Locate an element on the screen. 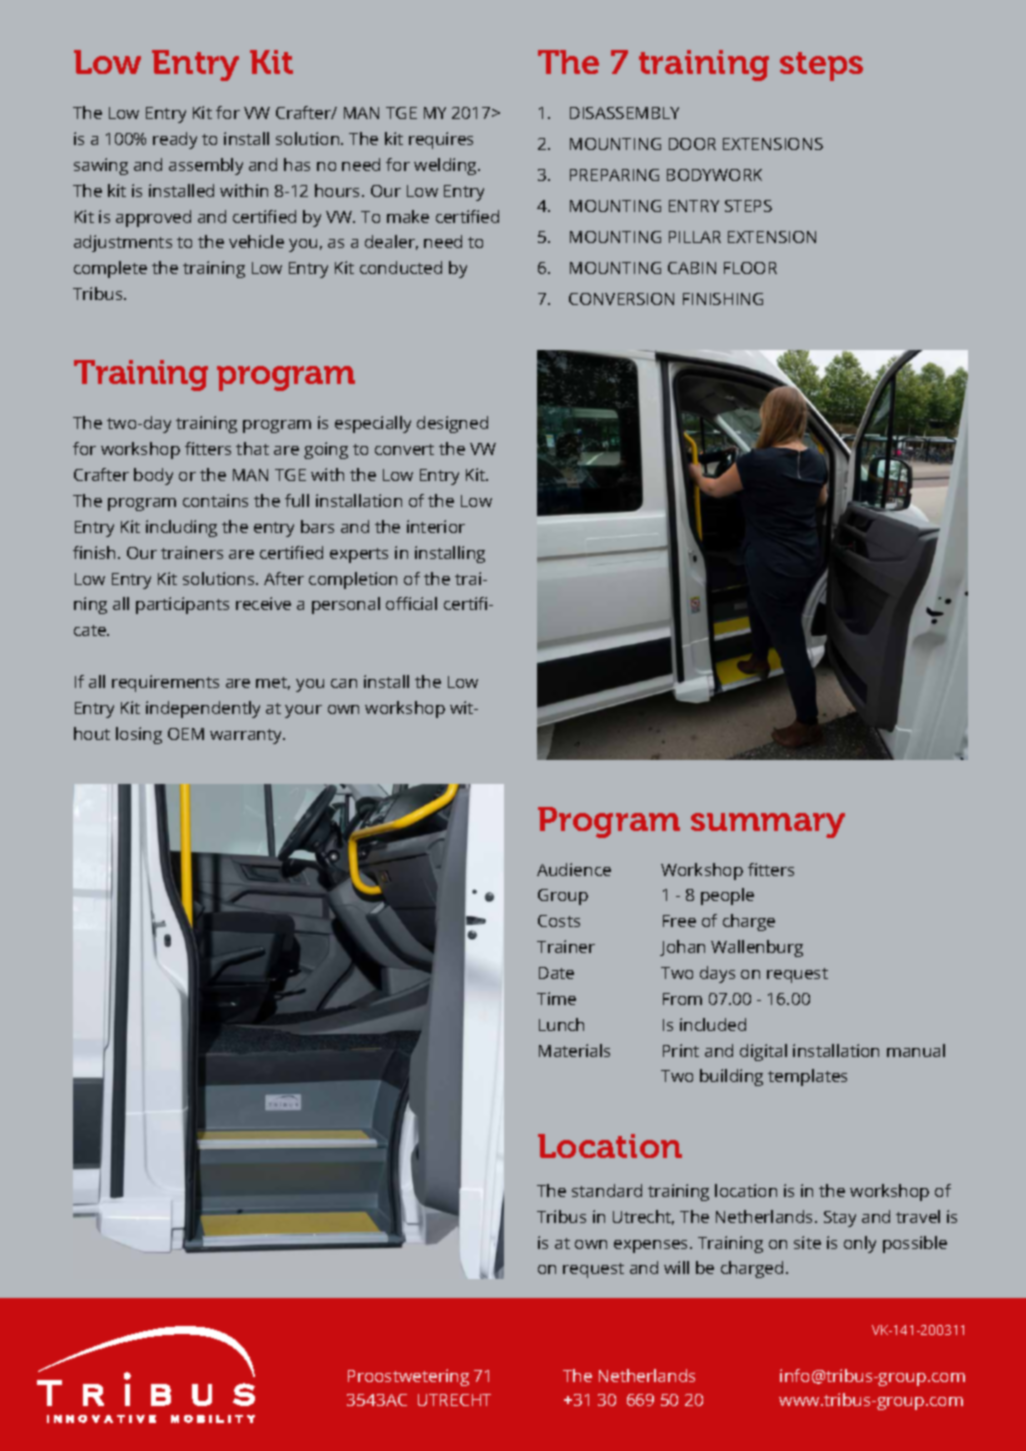 Image resolution: width=1026 pixels, height=1451 pixels. OEM is located at coordinates (186, 734).
